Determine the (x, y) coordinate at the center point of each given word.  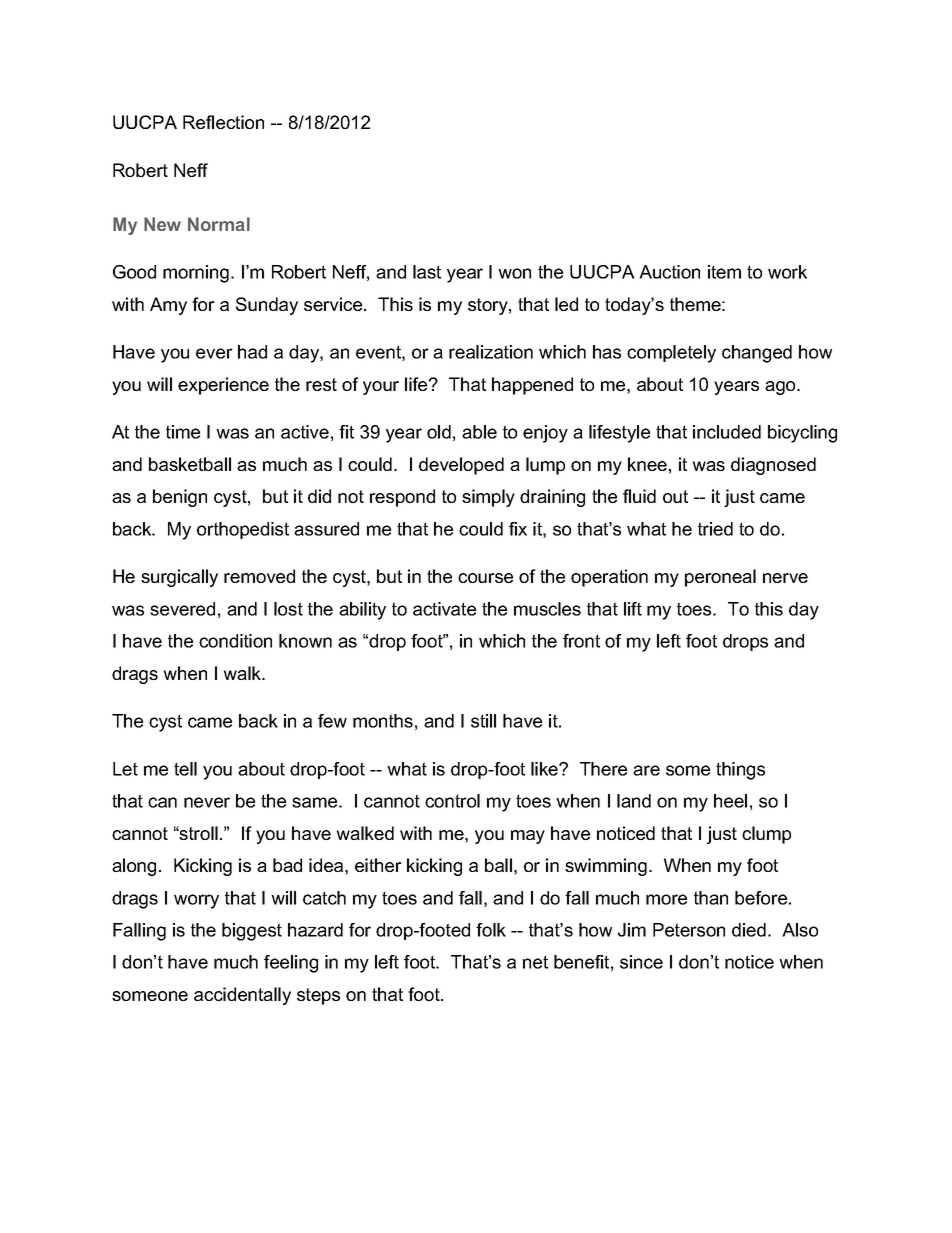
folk (491, 930)
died (749, 930)
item (724, 272)
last (427, 272)
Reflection (223, 122)
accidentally (242, 996)
